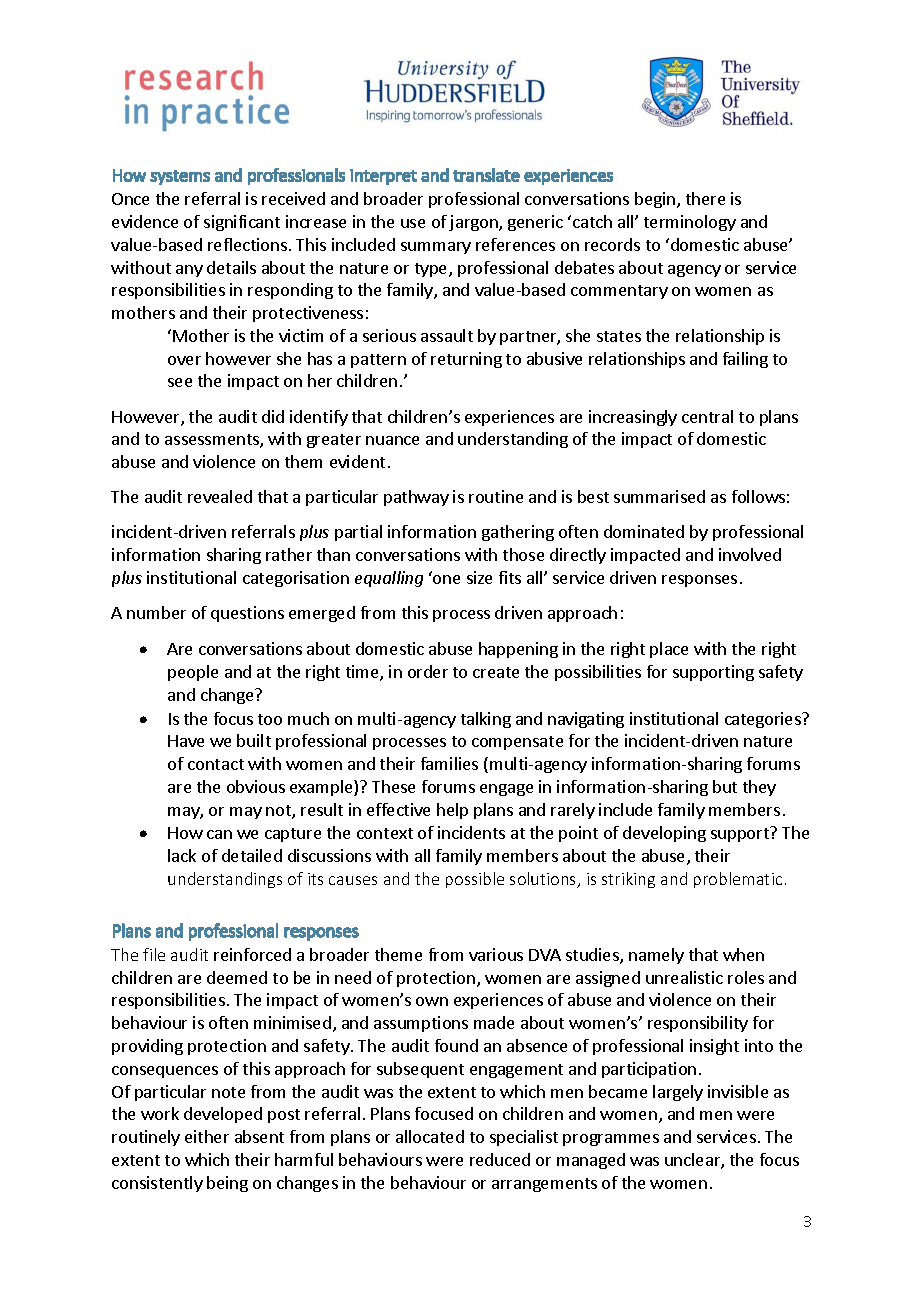  Describe the element at coordinates (430, 1136) in the image. I see `allocated` at that location.
